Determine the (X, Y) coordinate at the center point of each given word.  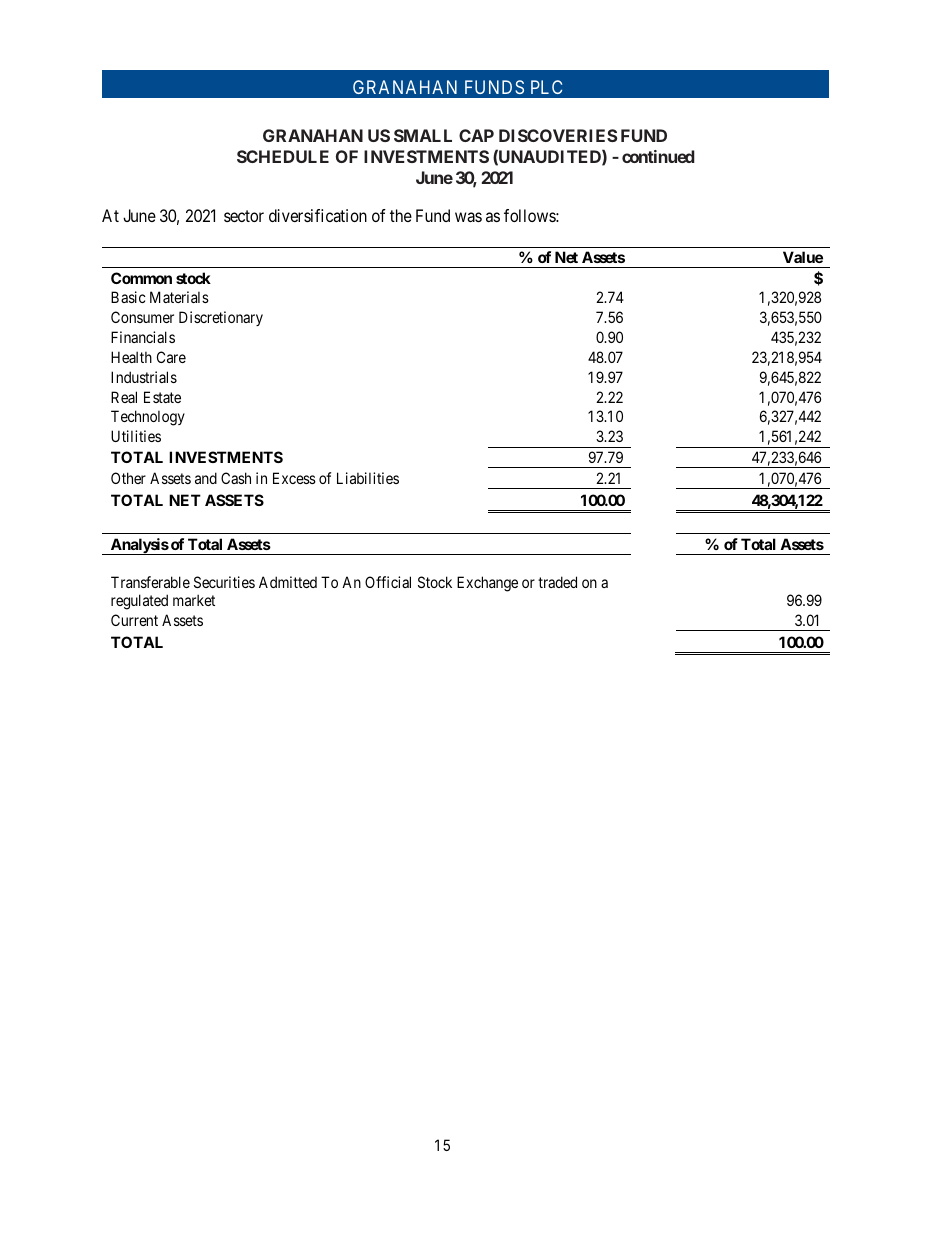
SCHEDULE (283, 156)
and (206, 478)
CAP (476, 135)
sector (244, 216)
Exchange (487, 584)
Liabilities (368, 478)
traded (557, 582)
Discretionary (221, 318)
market (194, 600)
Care (171, 357)
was (468, 217)
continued (658, 156)
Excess (294, 478)
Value (803, 257)
